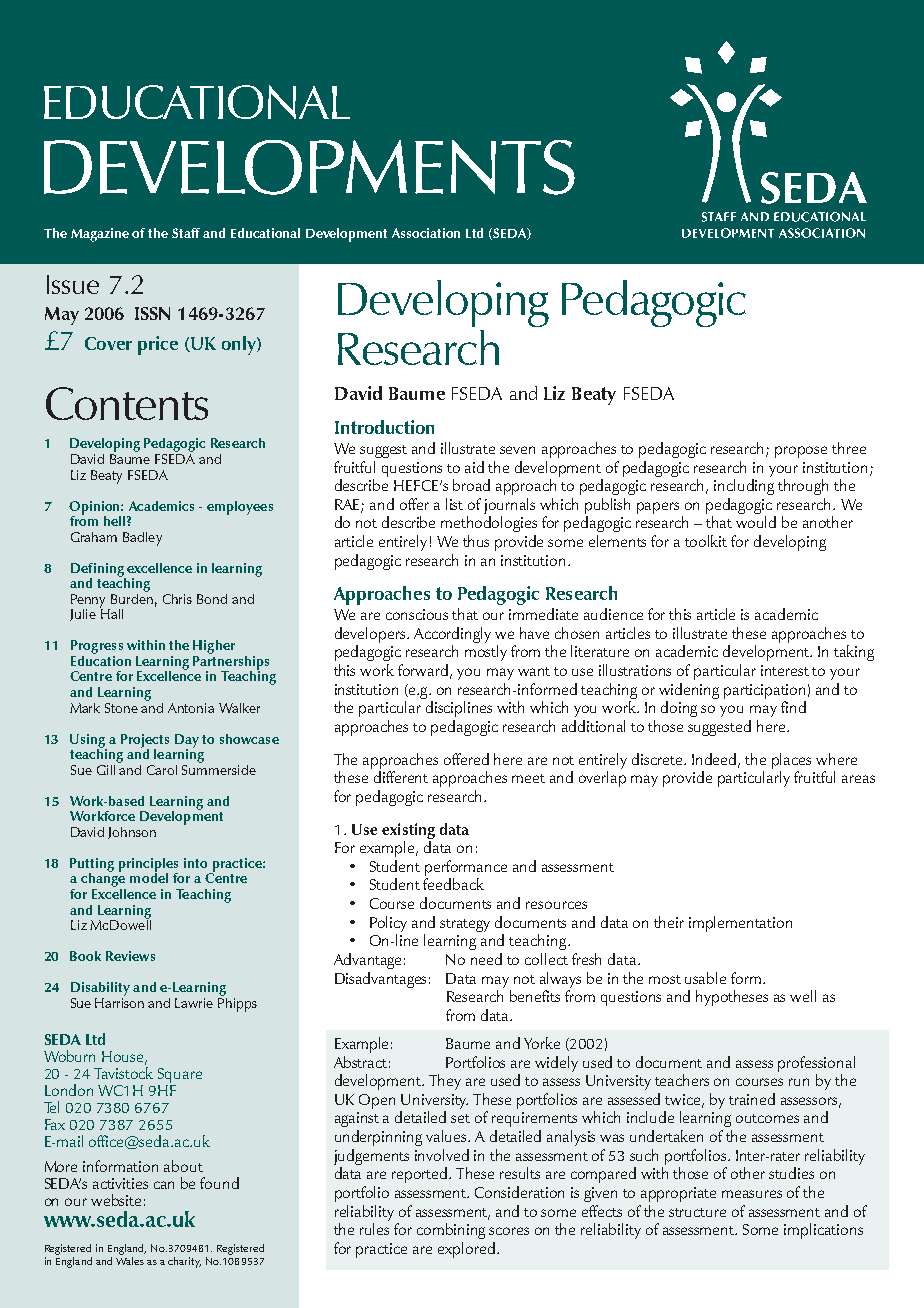 Image resolution: width=924 pixels, height=1308 pixels. What do you see at coordinates (149, 876) in the screenshot?
I see `model` at bounding box center [149, 876].
